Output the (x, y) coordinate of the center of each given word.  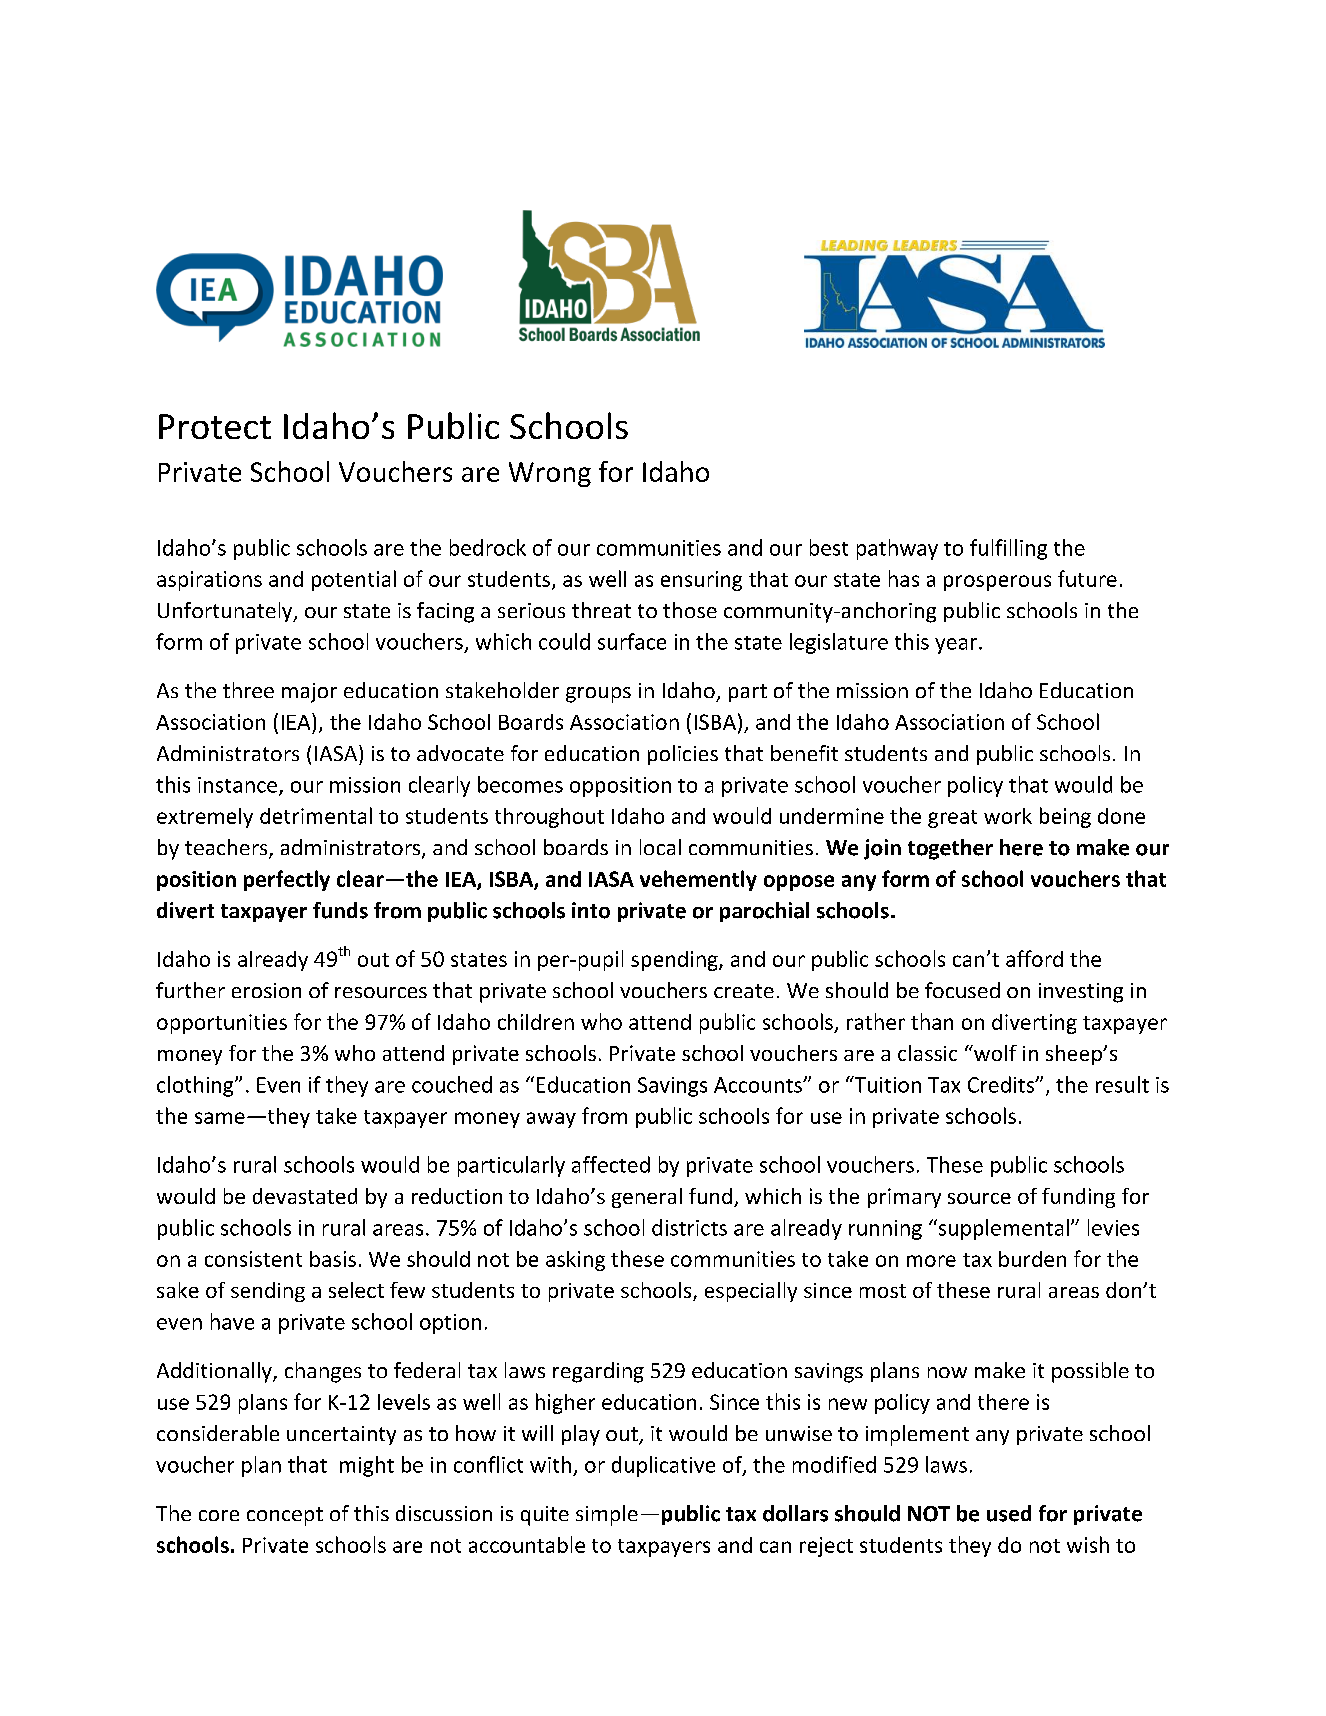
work (1008, 816)
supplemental (1002, 1229)
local (660, 847)
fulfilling (1008, 549)
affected (611, 1164)
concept (285, 1516)
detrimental (316, 815)
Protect (215, 426)
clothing (196, 1086)
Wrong (550, 474)
